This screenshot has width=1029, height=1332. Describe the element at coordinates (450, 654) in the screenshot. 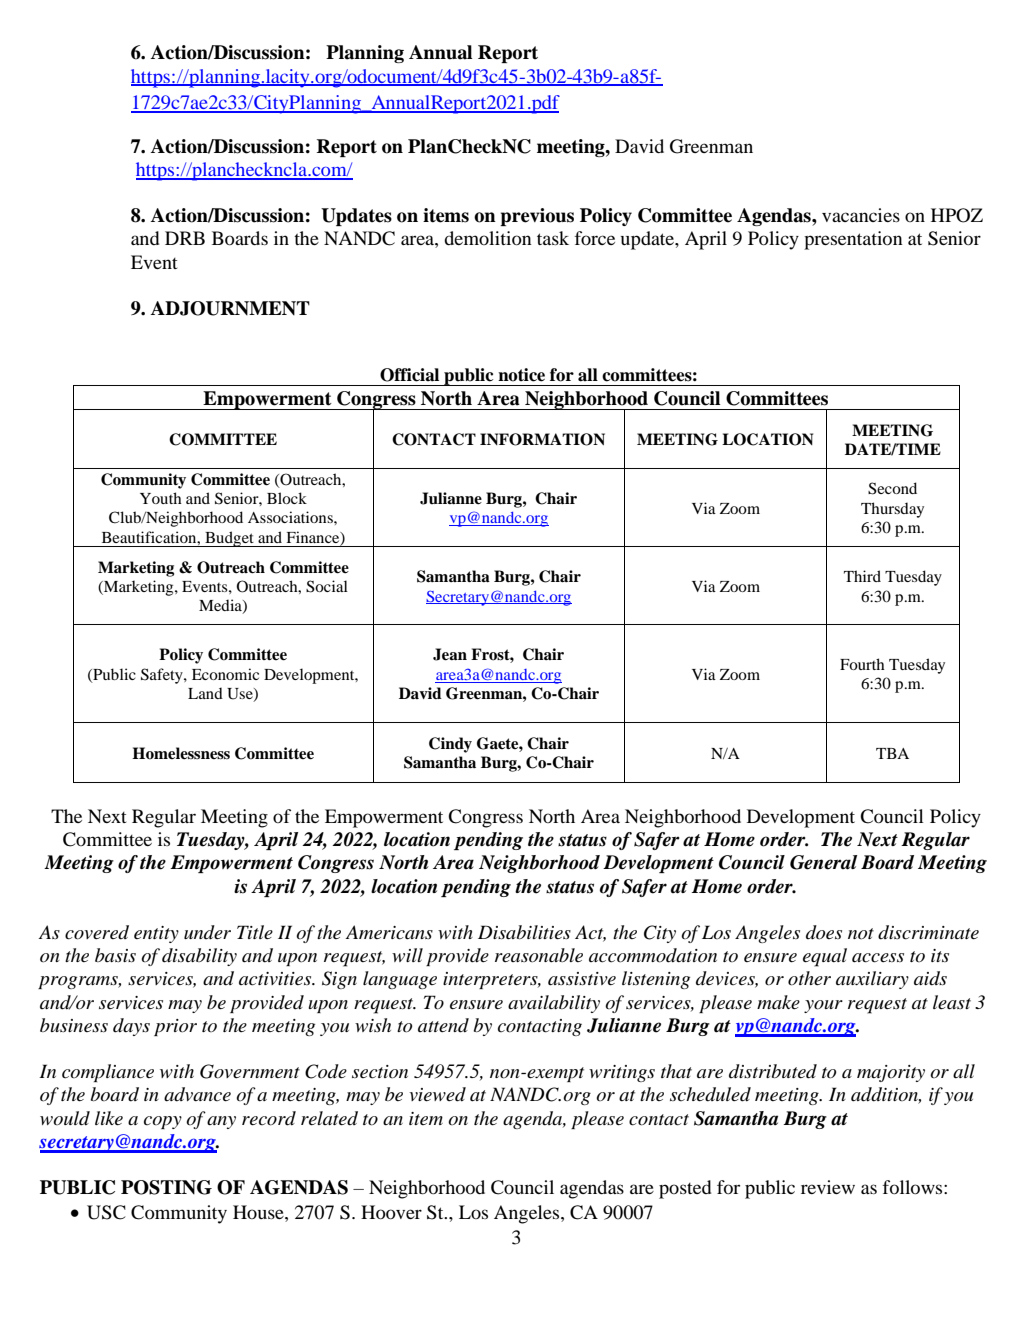

I see `Jean` at that location.
